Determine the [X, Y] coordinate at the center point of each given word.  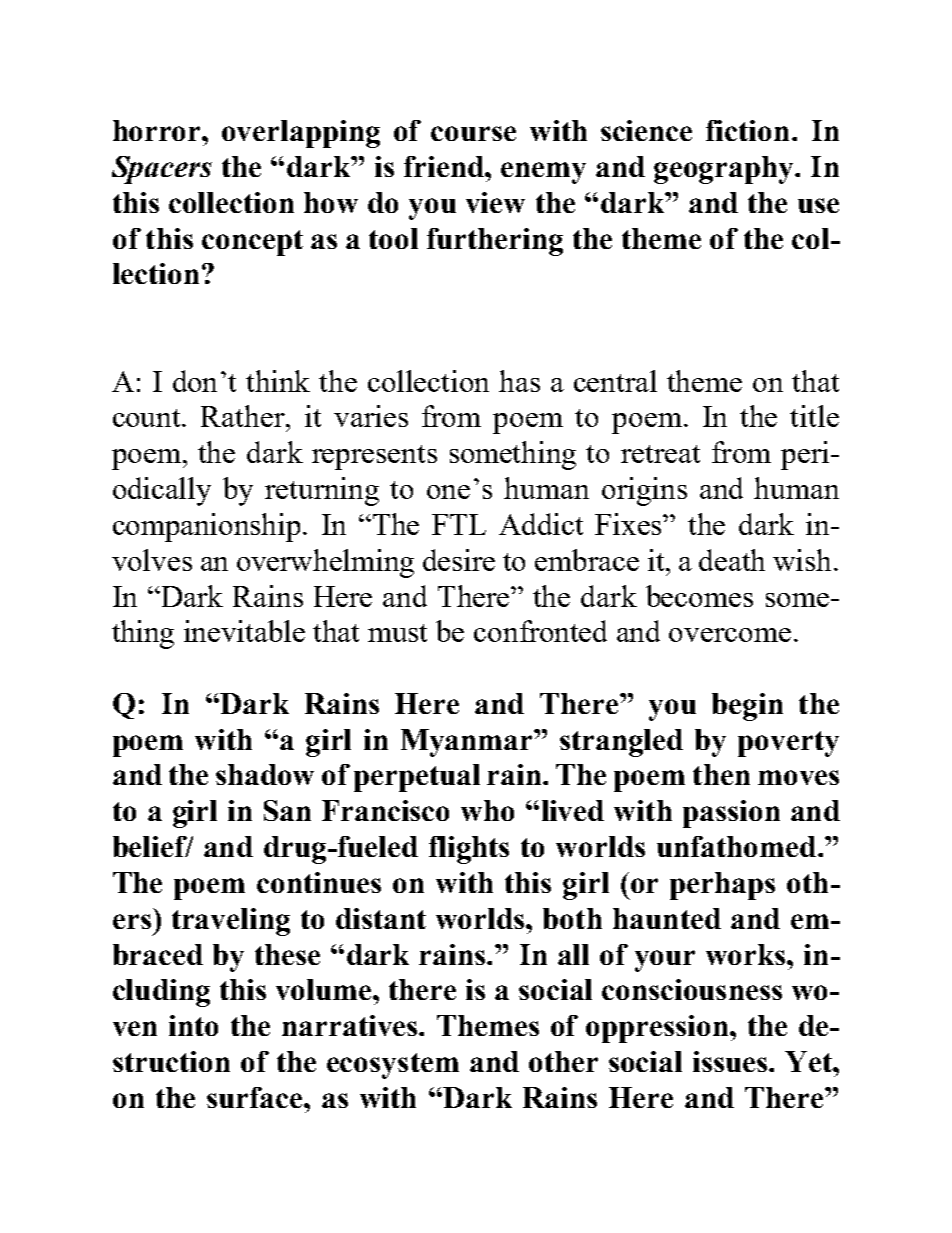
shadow [265, 774]
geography [725, 170]
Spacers [162, 170]
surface [256, 1097]
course [473, 133]
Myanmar [468, 743]
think [278, 381]
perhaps [722, 886]
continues [319, 882]
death [732, 560]
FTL [459, 524]
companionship [206, 527]
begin [747, 707]
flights [469, 850]
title [814, 416]
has [519, 381]
